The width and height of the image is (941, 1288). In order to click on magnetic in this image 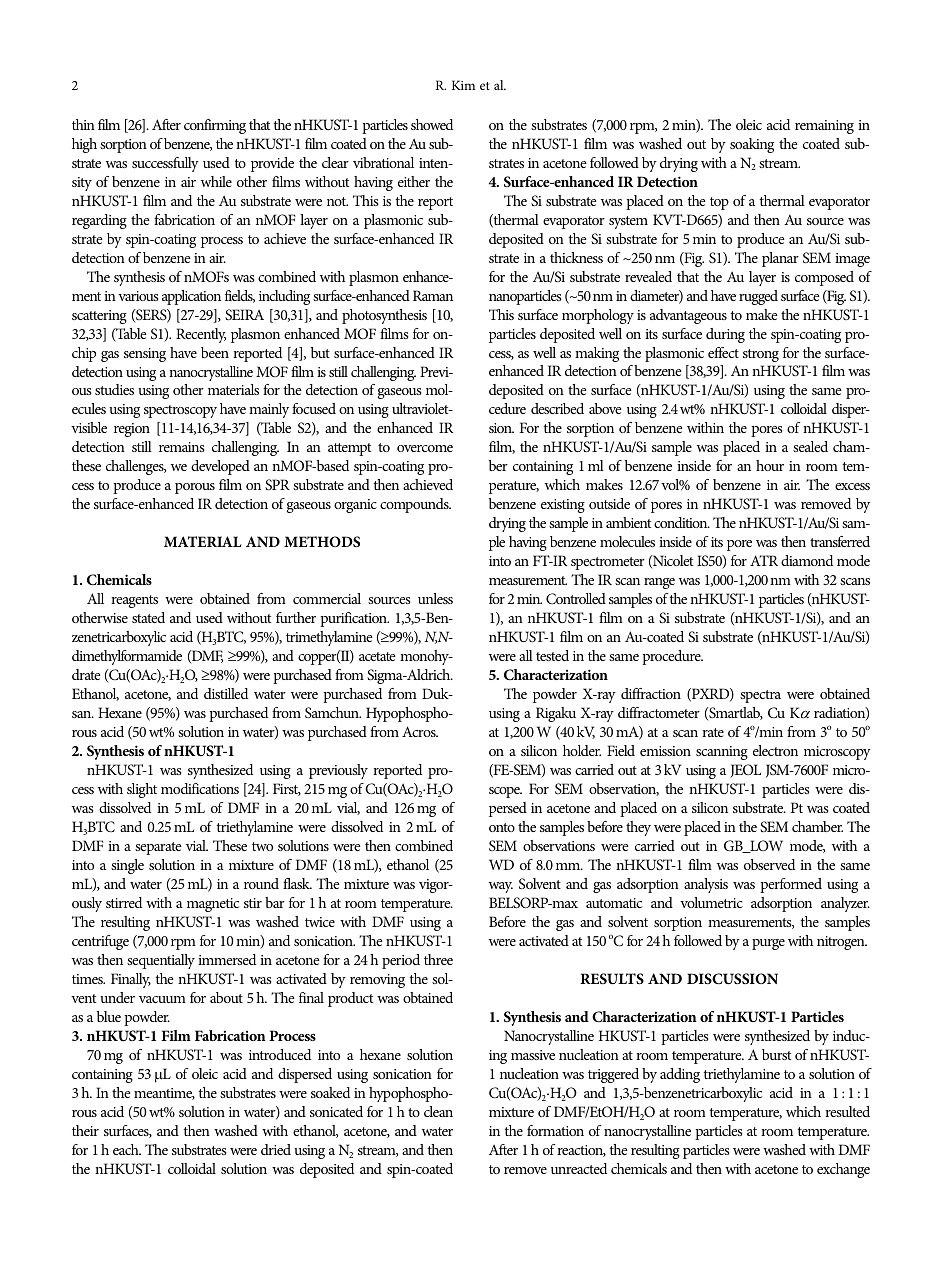, I will do `click(213, 905)`.
